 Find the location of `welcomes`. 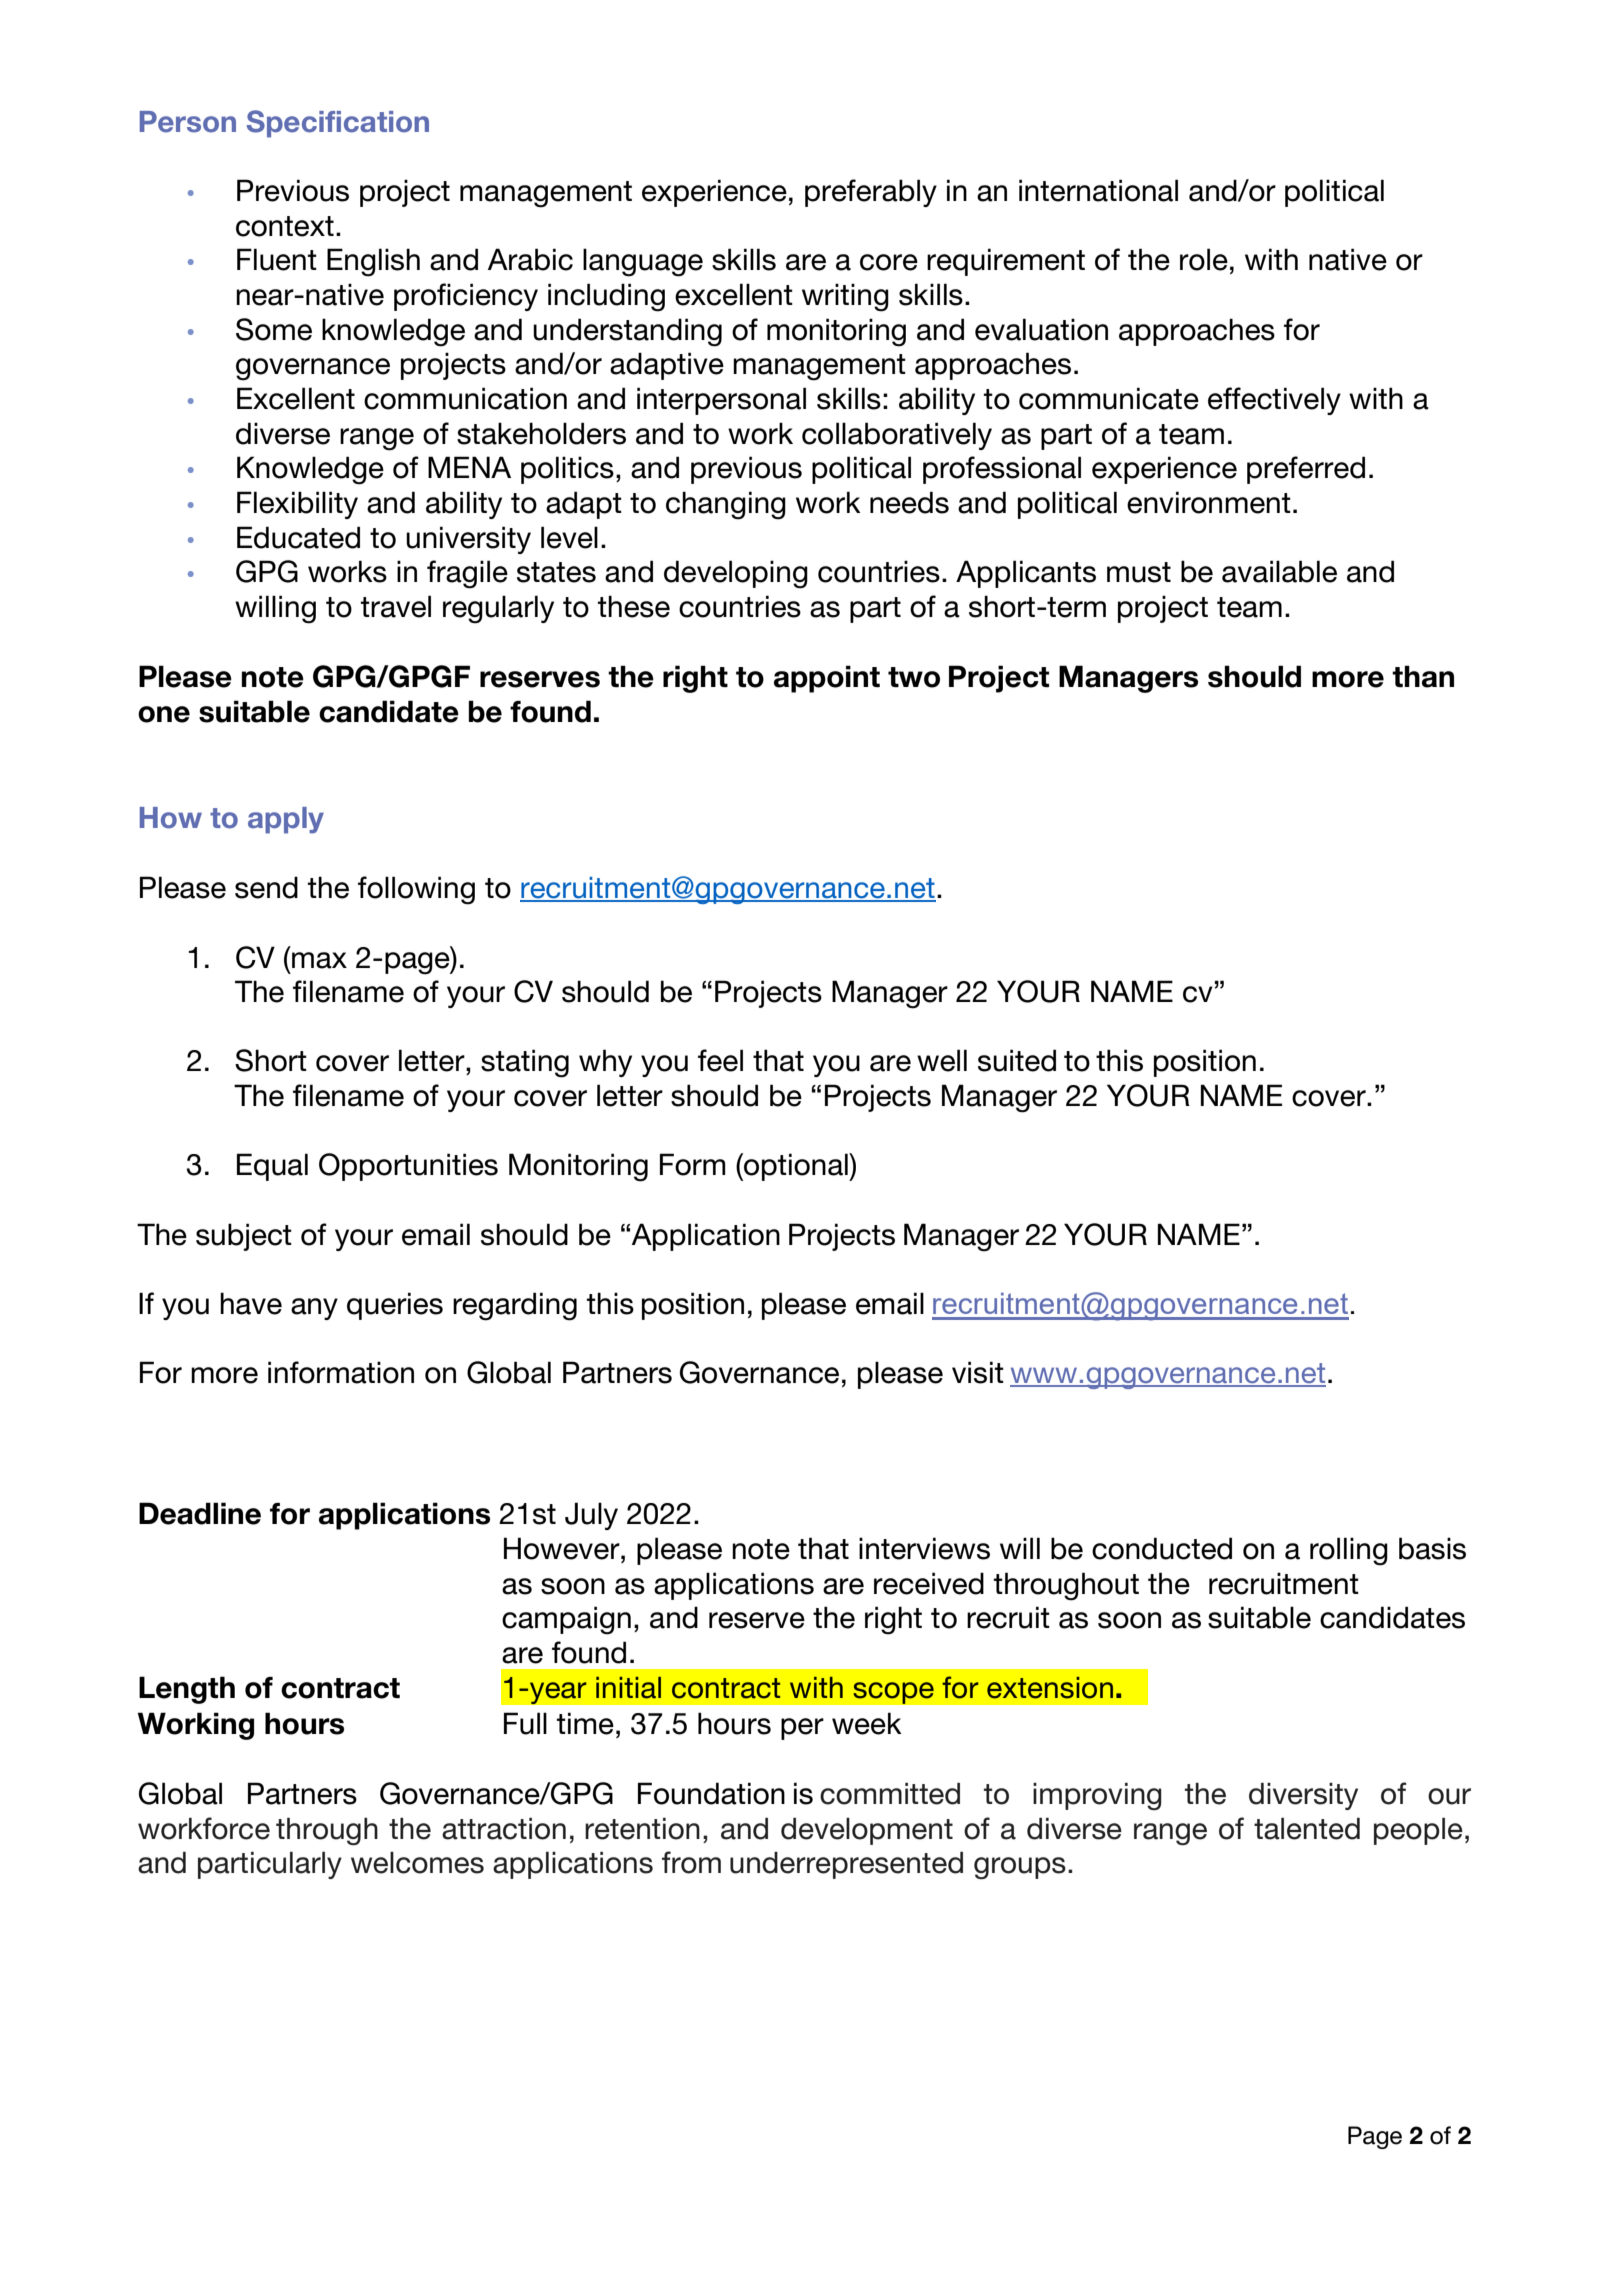

welcomes is located at coordinates (417, 1863).
